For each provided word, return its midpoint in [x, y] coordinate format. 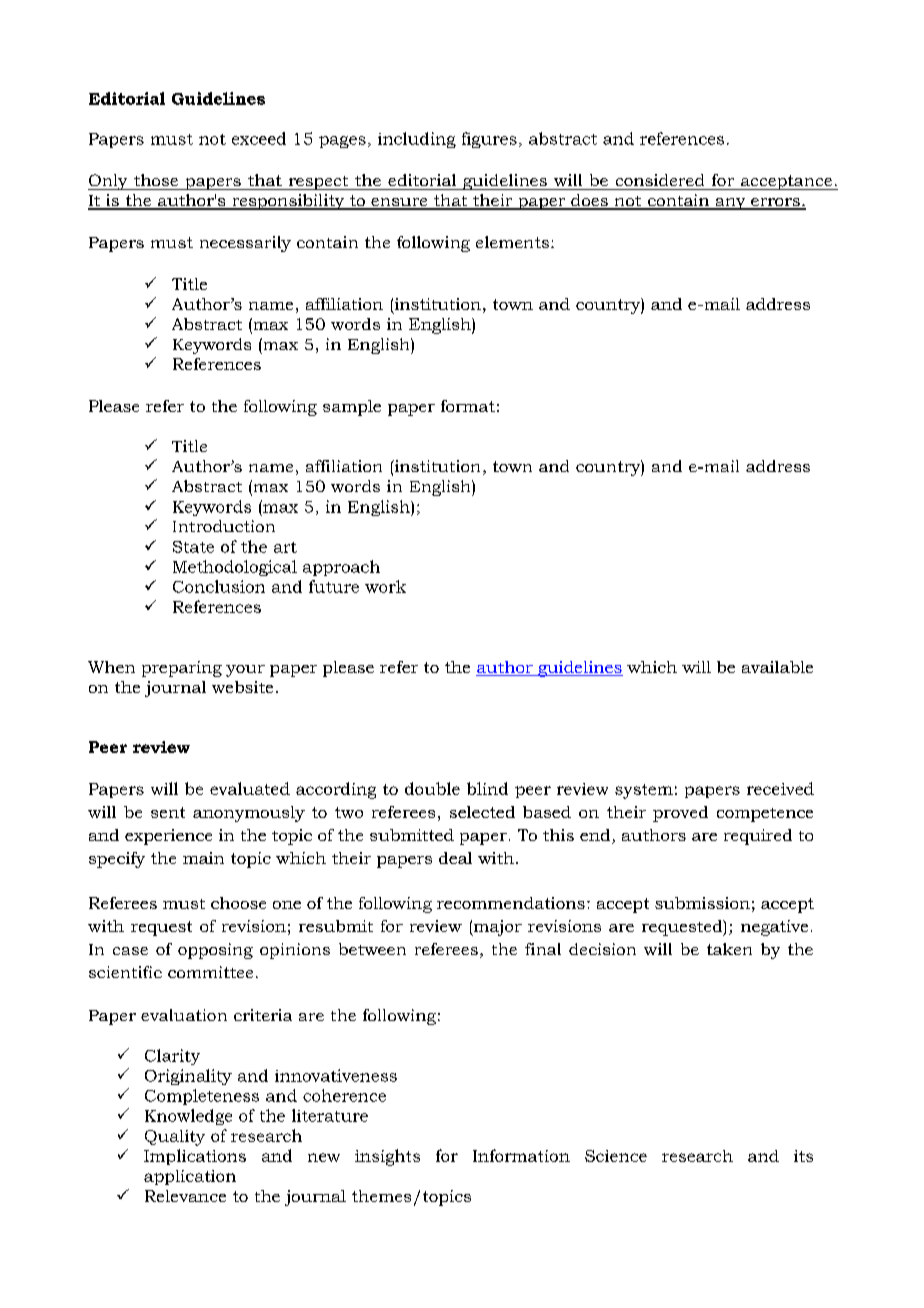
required [758, 837]
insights [387, 1157]
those [156, 180]
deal [455, 858]
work [385, 586]
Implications [195, 1157]
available [777, 667]
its [803, 1156]
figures [489, 140]
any [730, 204]
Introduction [224, 526]
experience [168, 837]
